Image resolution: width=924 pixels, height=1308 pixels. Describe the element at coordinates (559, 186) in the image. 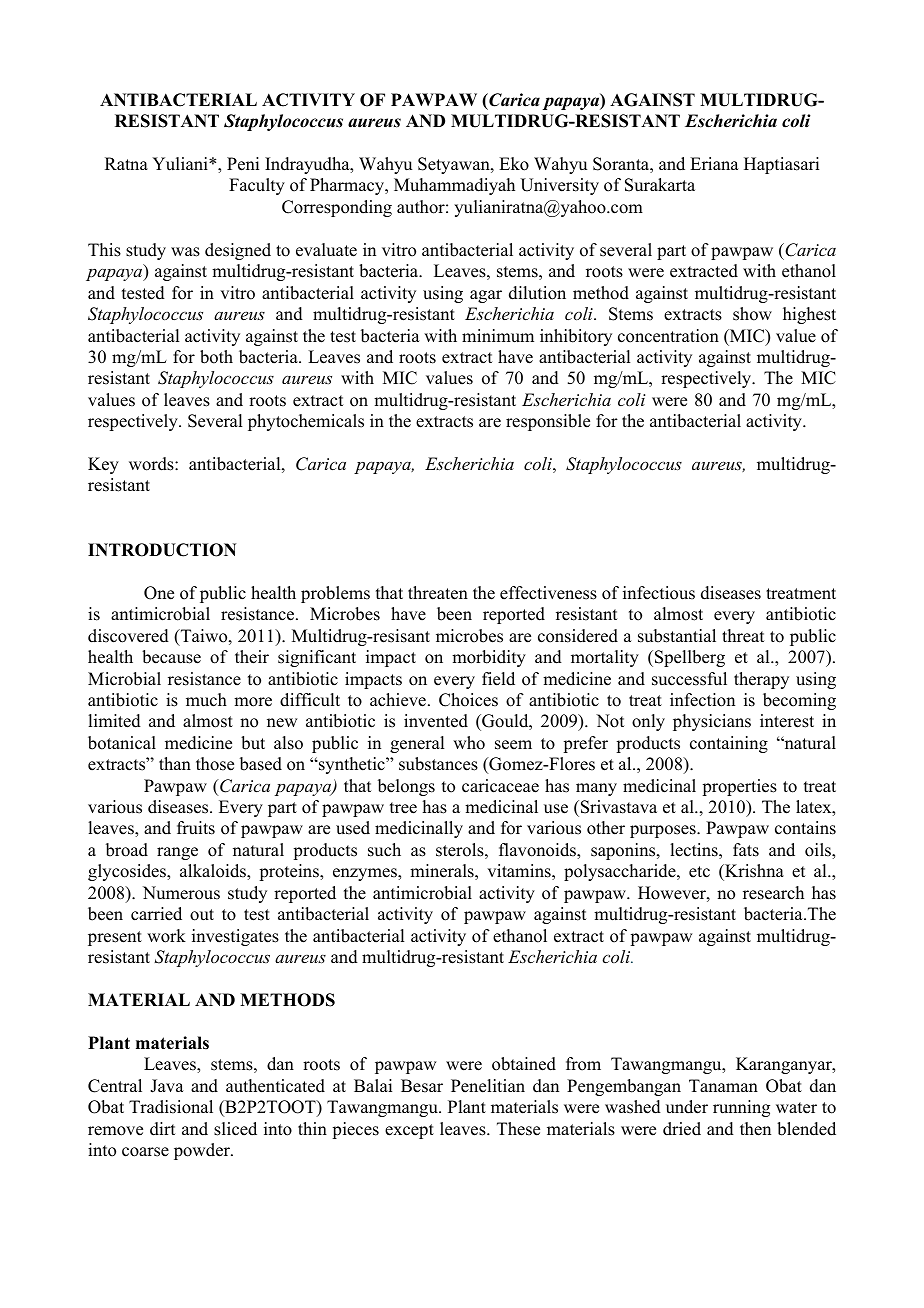

I see `University` at that location.
